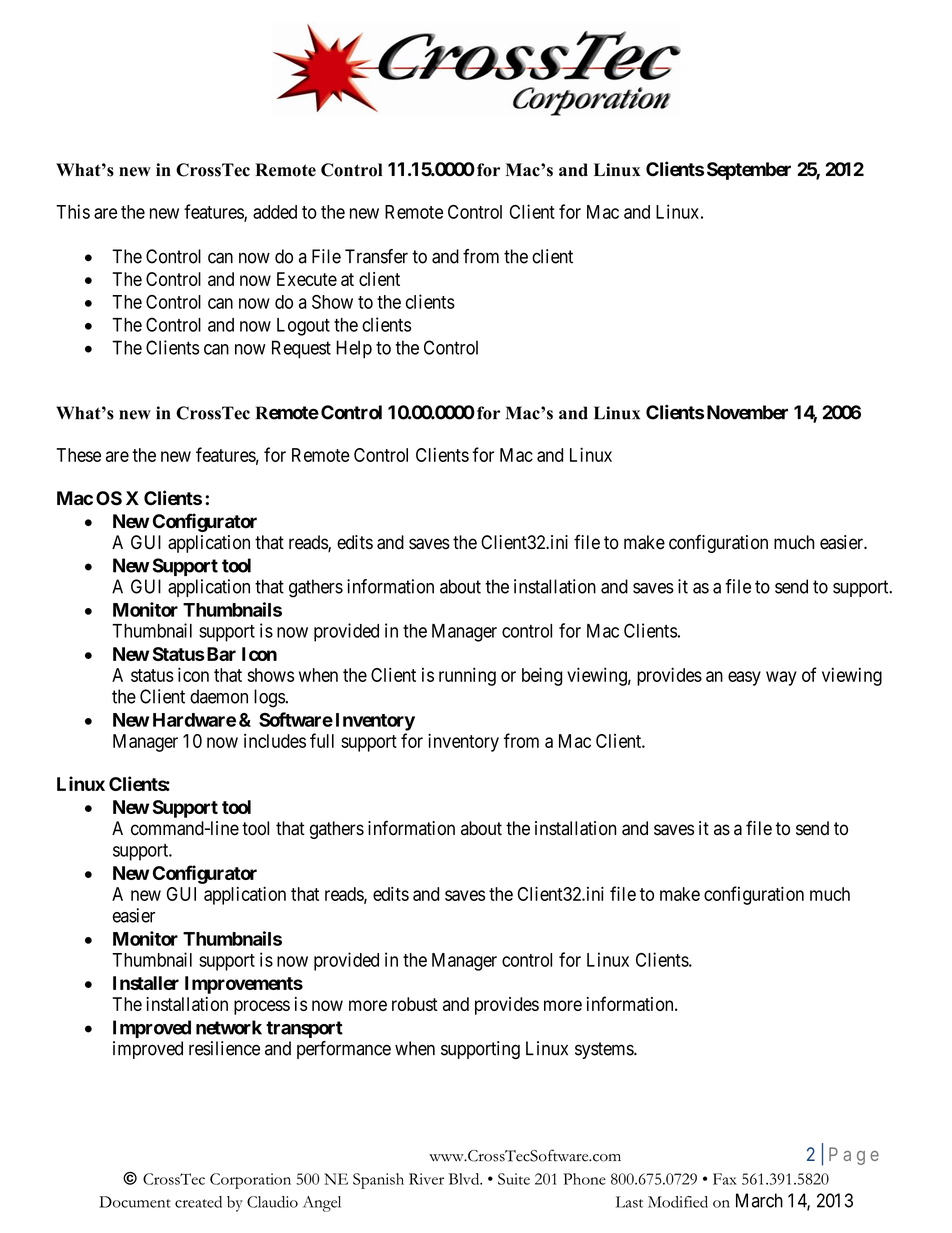 The image size is (952, 1233). What do you see at coordinates (376, 256) in the screenshot?
I see `Transfer` at bounding box center [376, 256].
